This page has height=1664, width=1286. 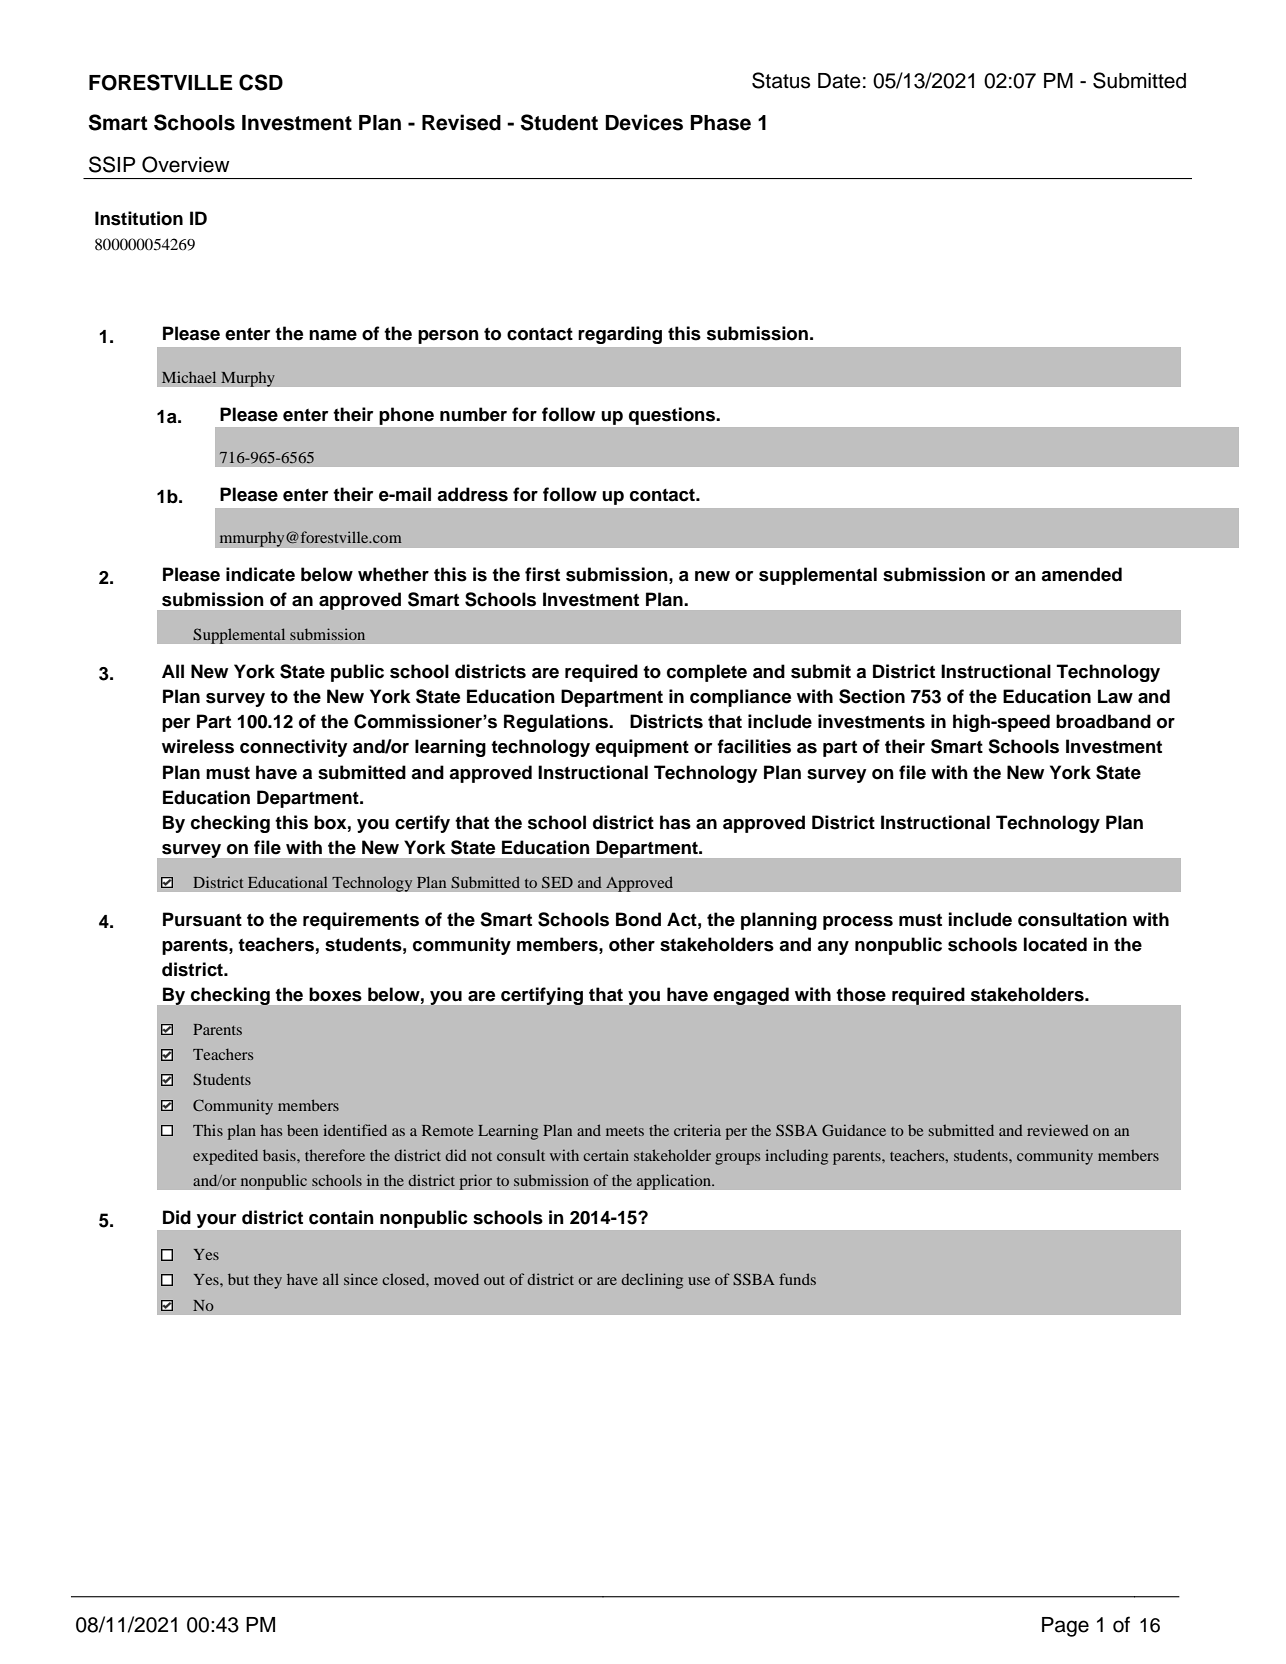 I want to click on Pursuant, so click(x=202, y=919).
